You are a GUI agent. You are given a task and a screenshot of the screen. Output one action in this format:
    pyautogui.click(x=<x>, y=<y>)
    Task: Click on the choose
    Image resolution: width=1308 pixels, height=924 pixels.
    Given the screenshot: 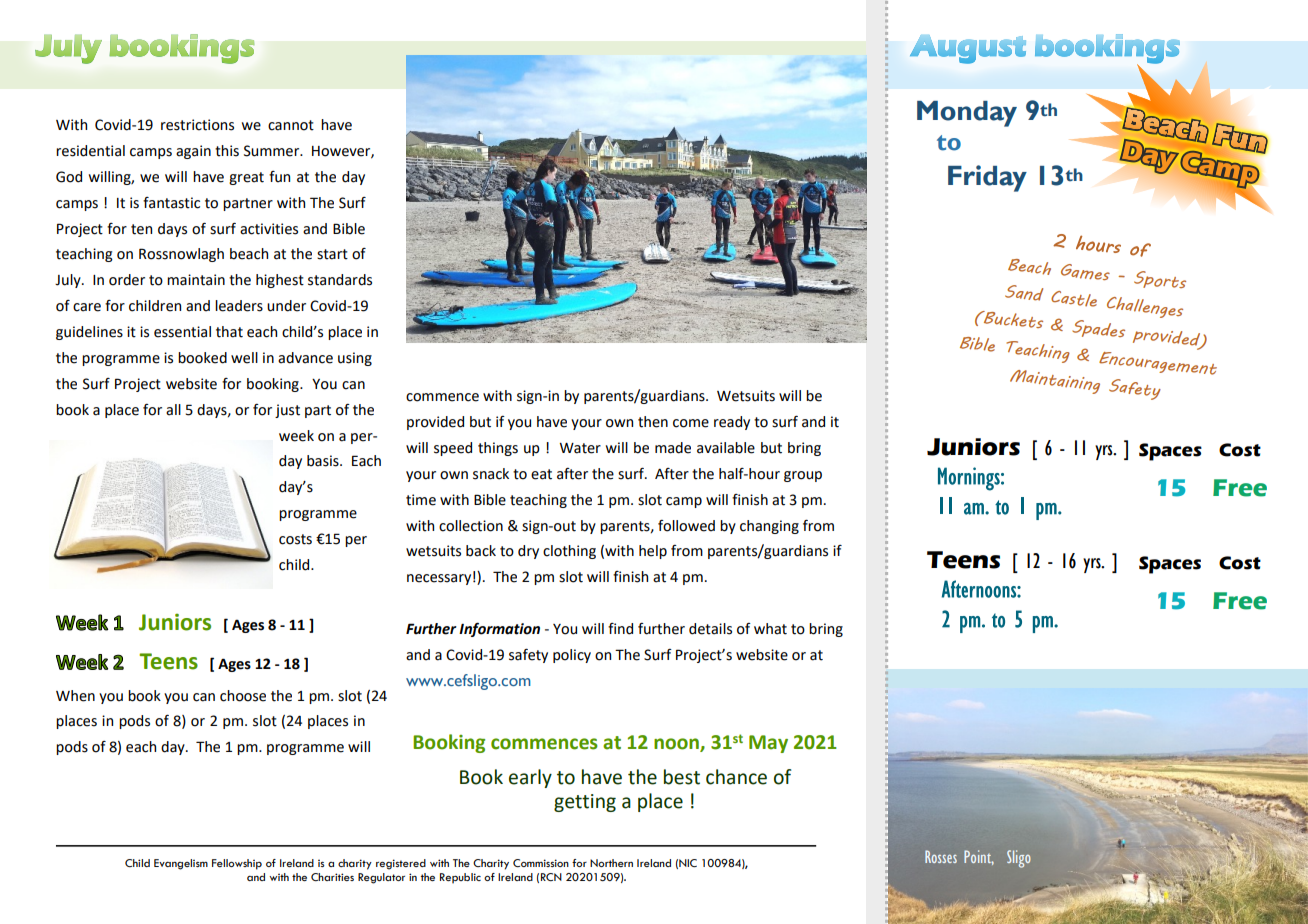 What is the action you would take?
    pyautogui.click(x=243, y=696)
